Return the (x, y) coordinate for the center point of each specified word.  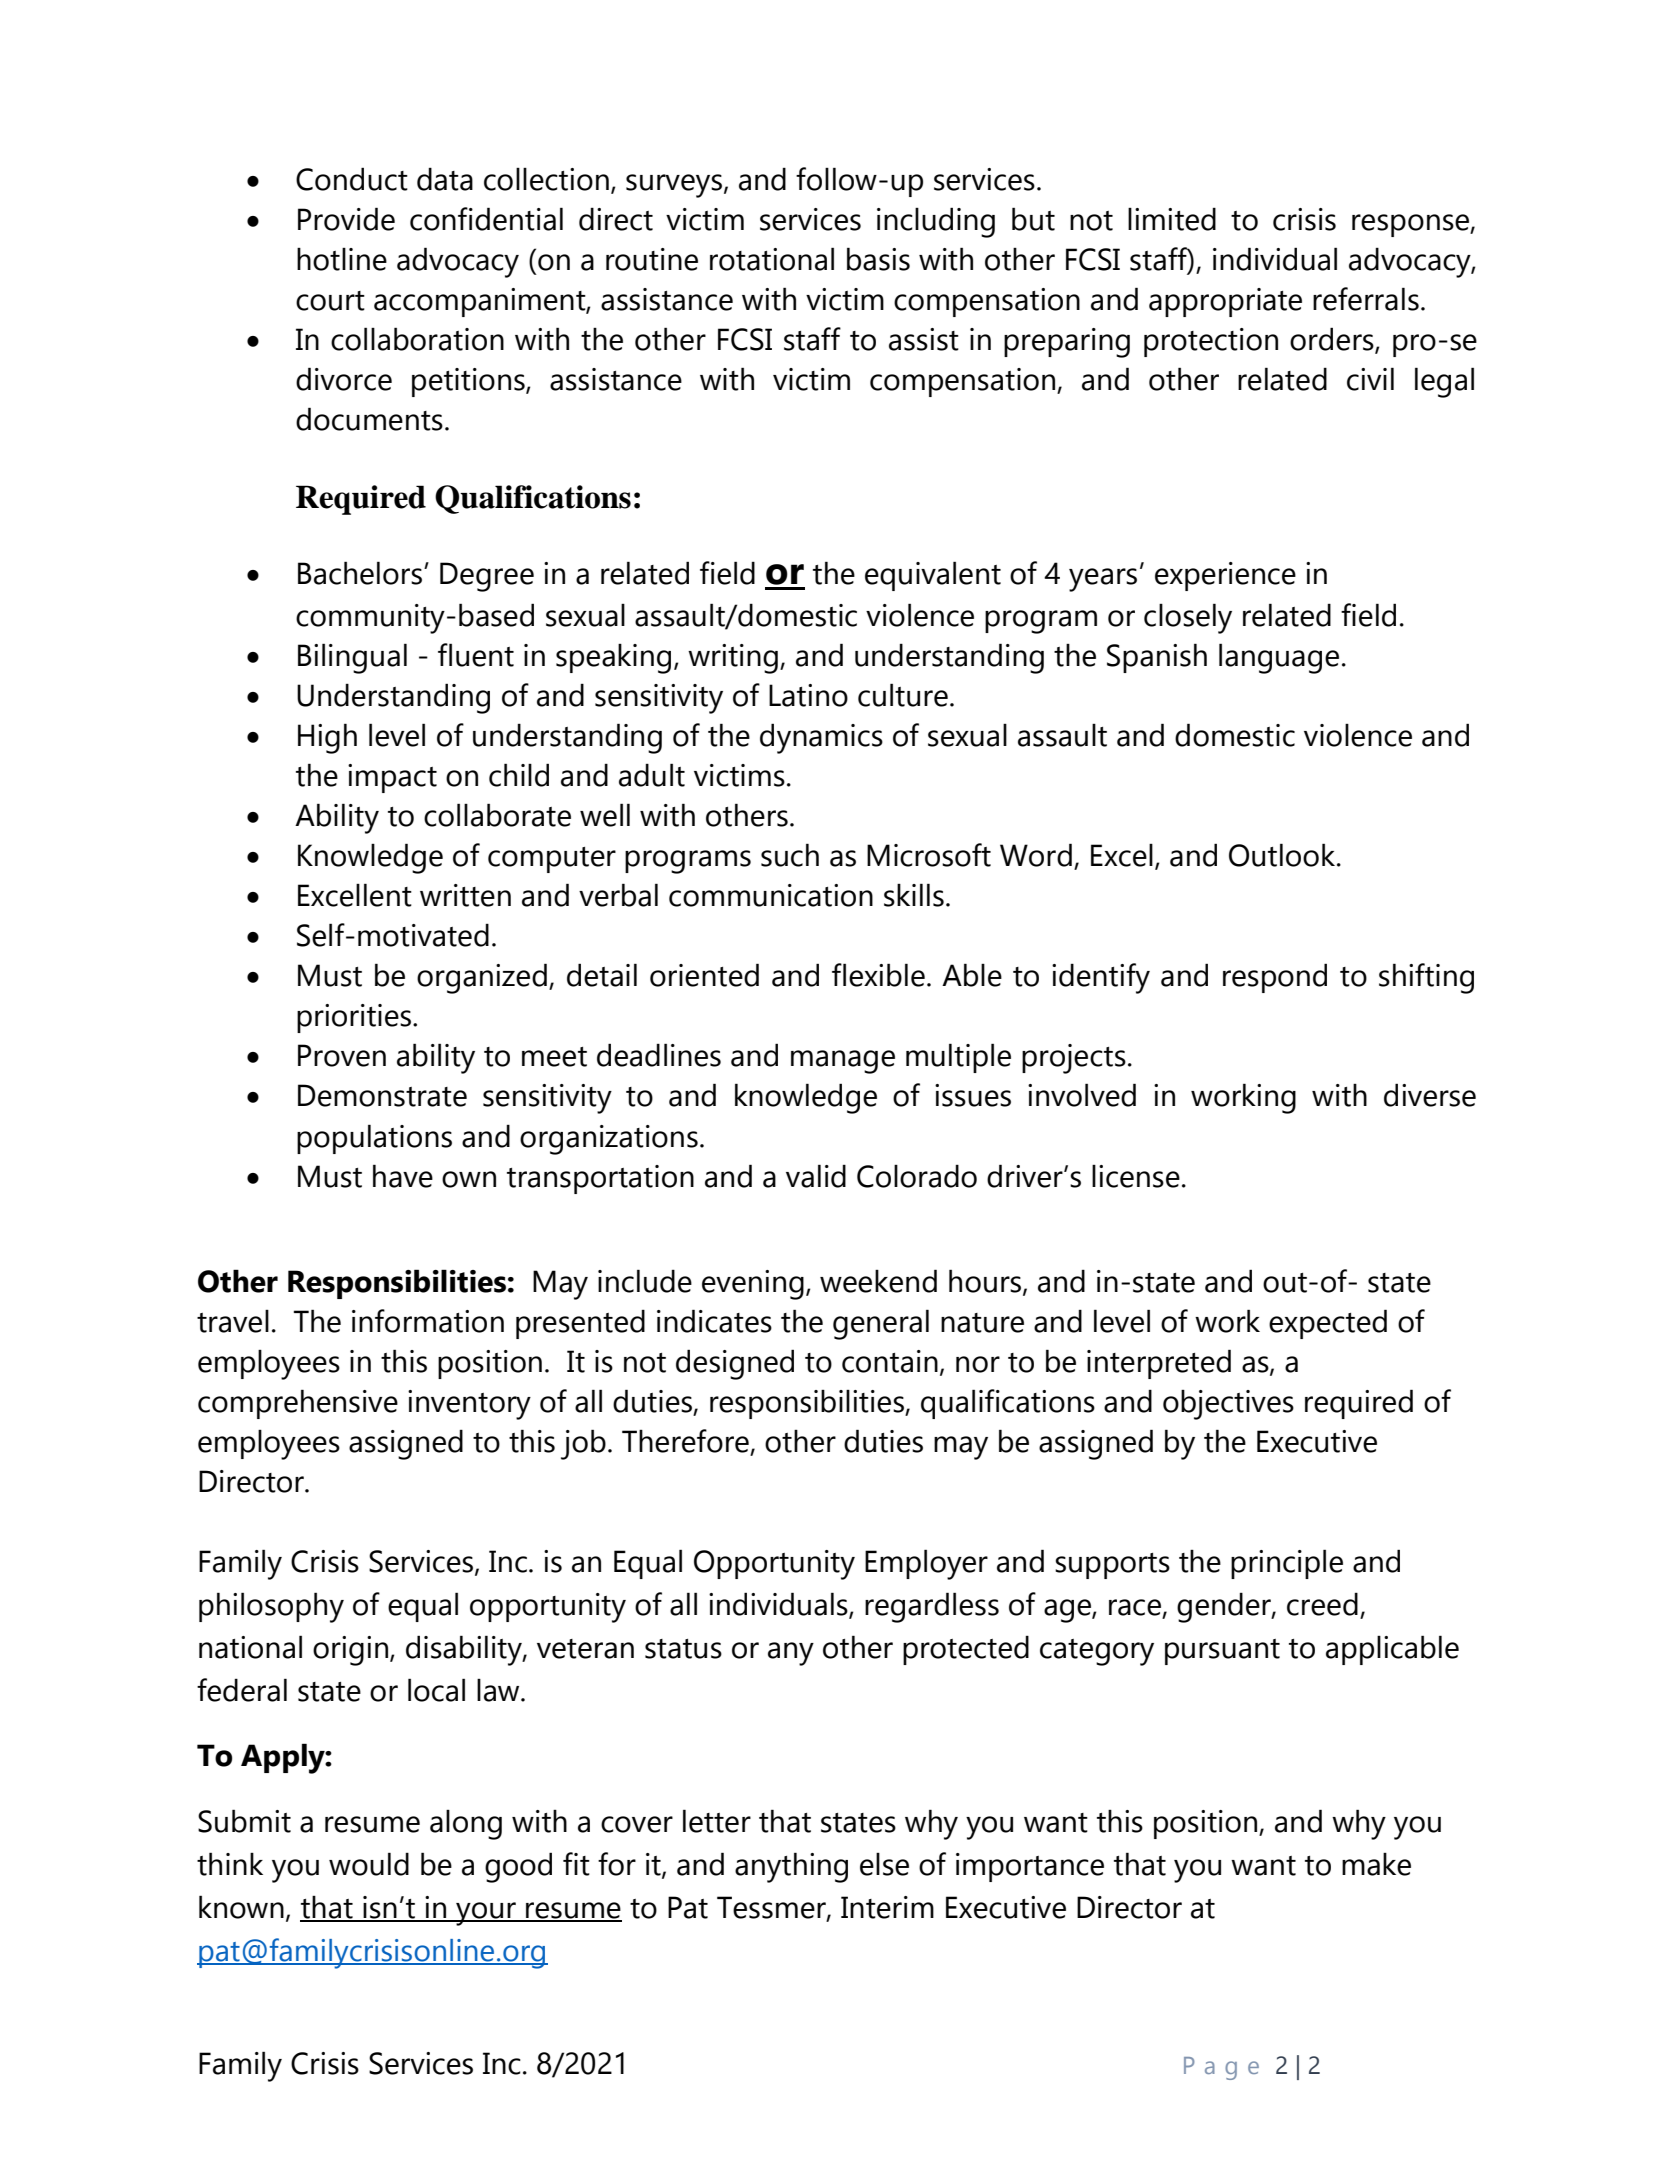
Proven (342, 1055)
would (369, 1864)
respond (1275, 978)
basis (878, 259)
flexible (878, 975)
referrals (1366, 299)
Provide (346, 219)
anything (791, 1867)
